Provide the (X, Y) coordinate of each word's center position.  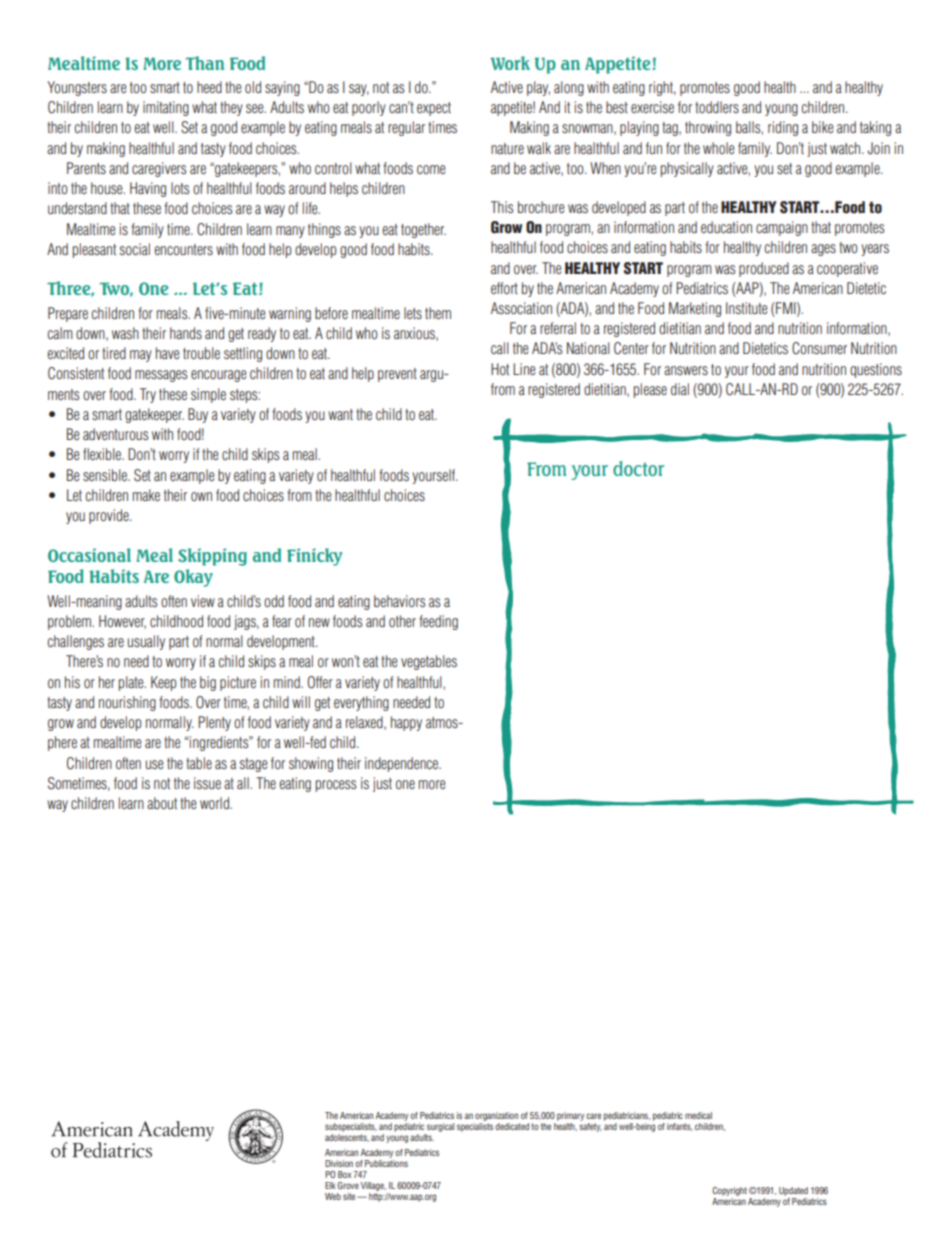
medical (698, 1115)
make (146, 495)
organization (496, 1116)
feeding (438, 622)
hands (186, 333)
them (438, 313)
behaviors (399, 601)
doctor (638, 468)
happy (406, 723)
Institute (746, 308)
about (162, 803)
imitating (166, 108)
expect (434, 109)
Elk (330, 1185)
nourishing (127, 703)
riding (783, 128)
